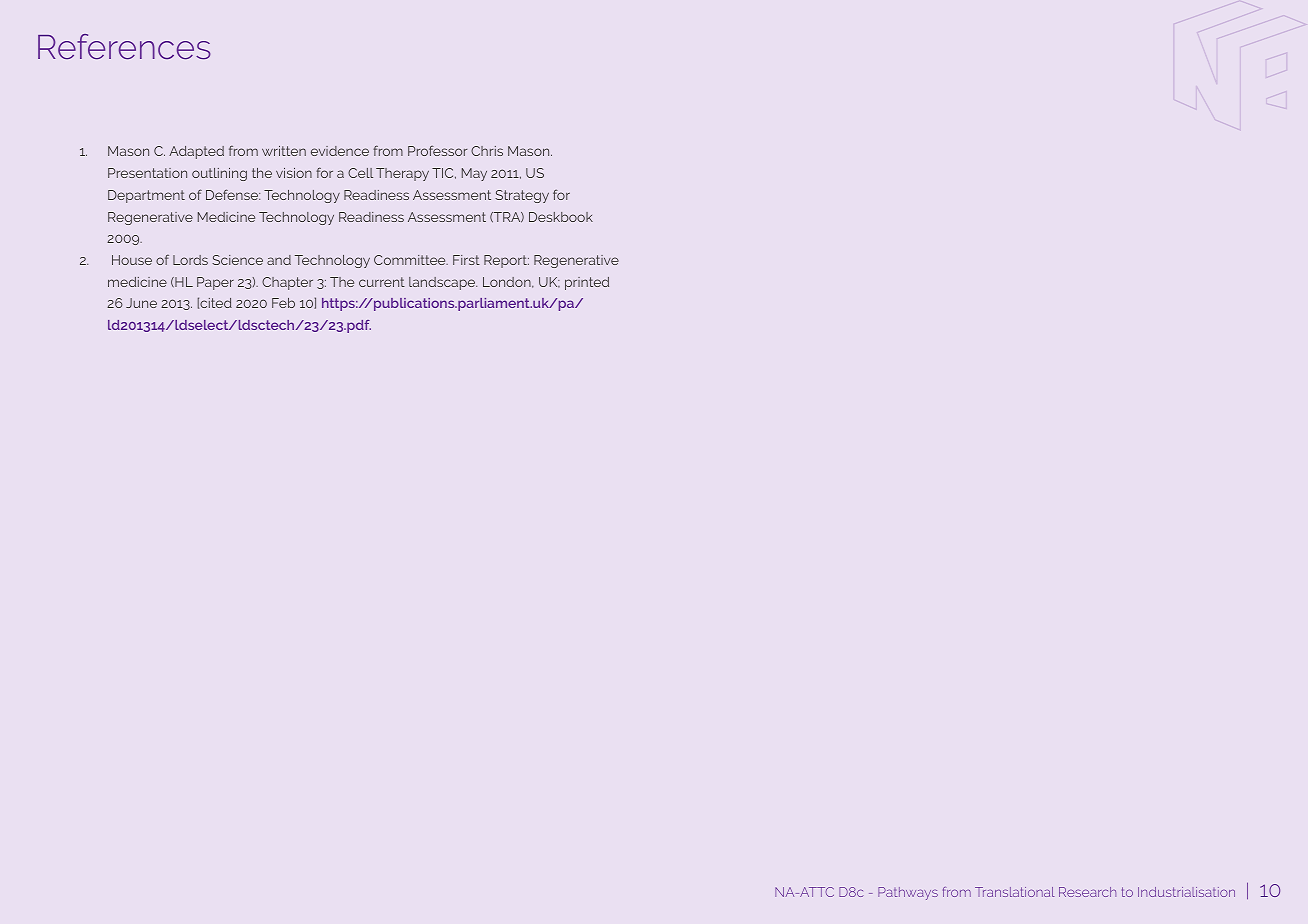 The height and width of the image is (924, 1308). Describe the element at coordinates (141, 303) in the image. I see `June` at that location.
